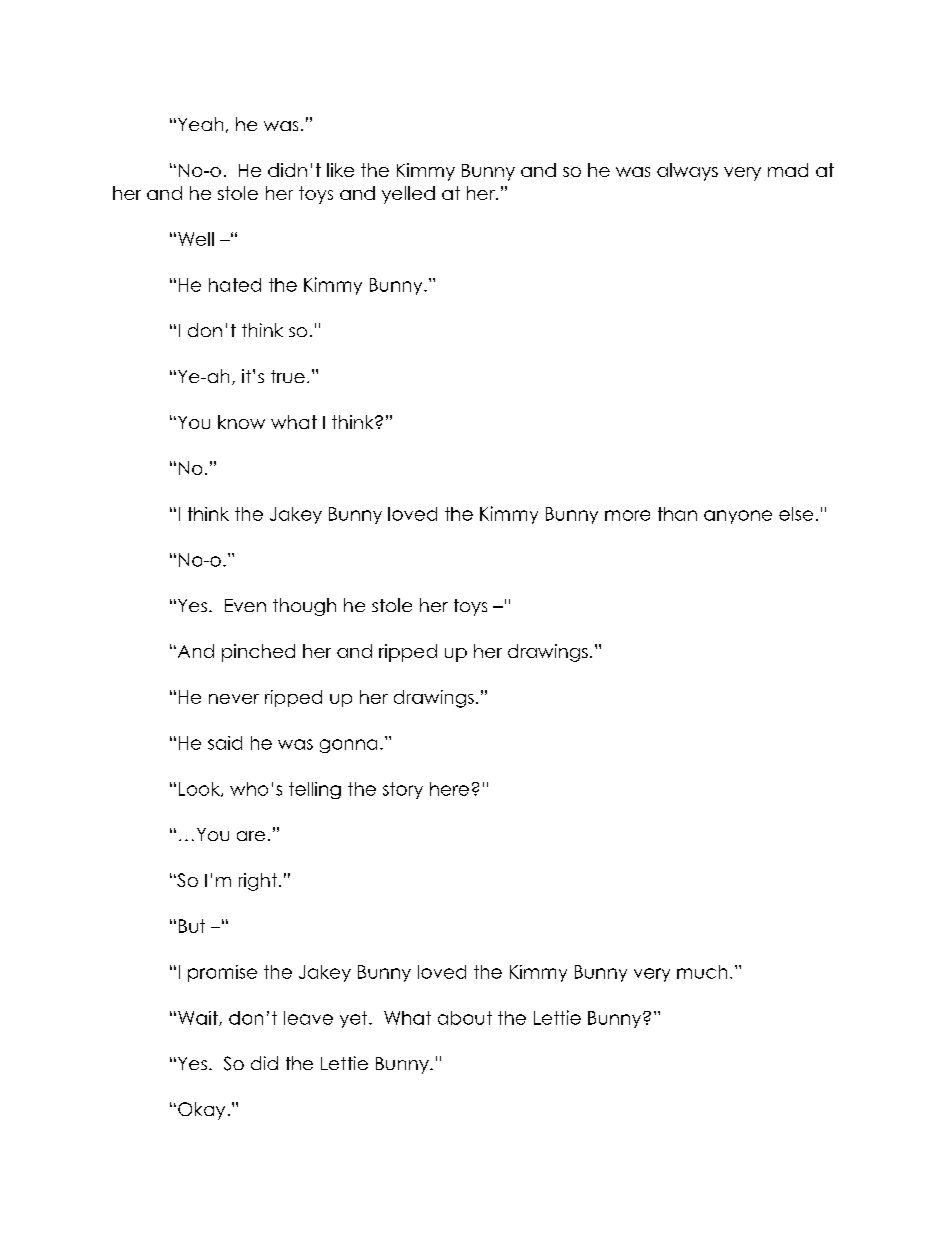 This document has width=952, height=1233. Describe the element at coordinates (258, 653) in the document. I see `pinched` at that location.
